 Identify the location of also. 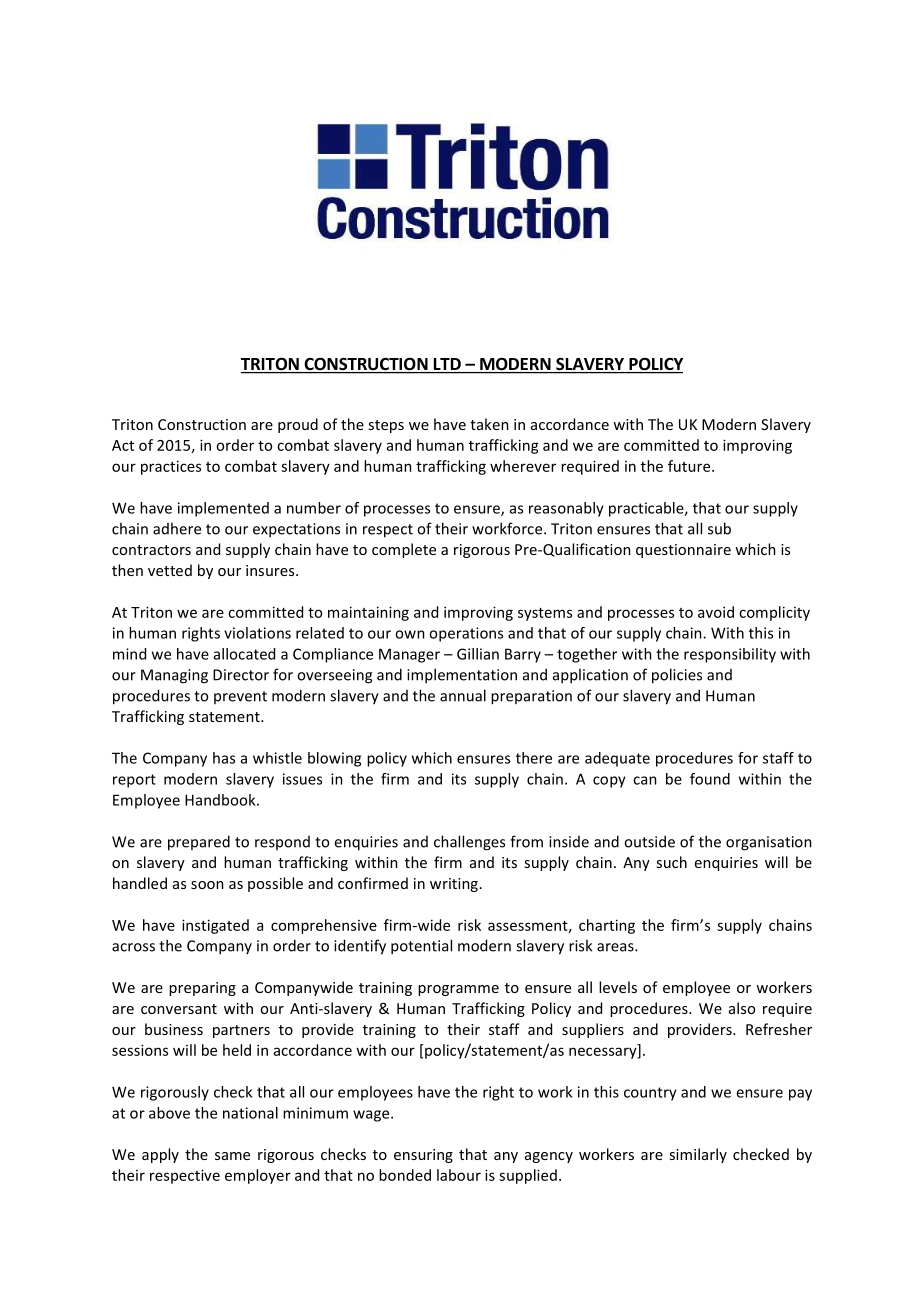
(742, 1008).
